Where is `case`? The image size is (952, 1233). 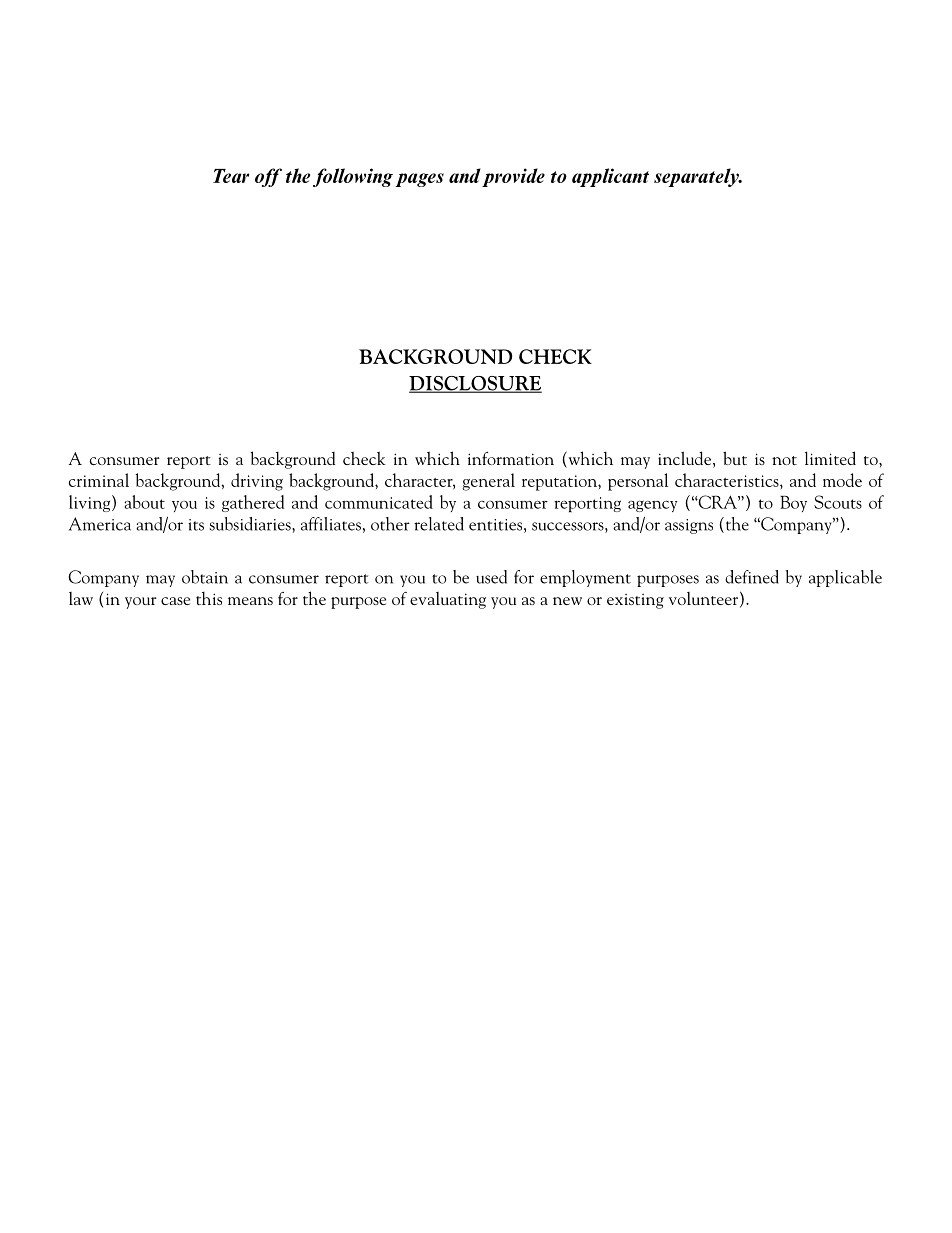 case is located at coordinates (175, 601).
